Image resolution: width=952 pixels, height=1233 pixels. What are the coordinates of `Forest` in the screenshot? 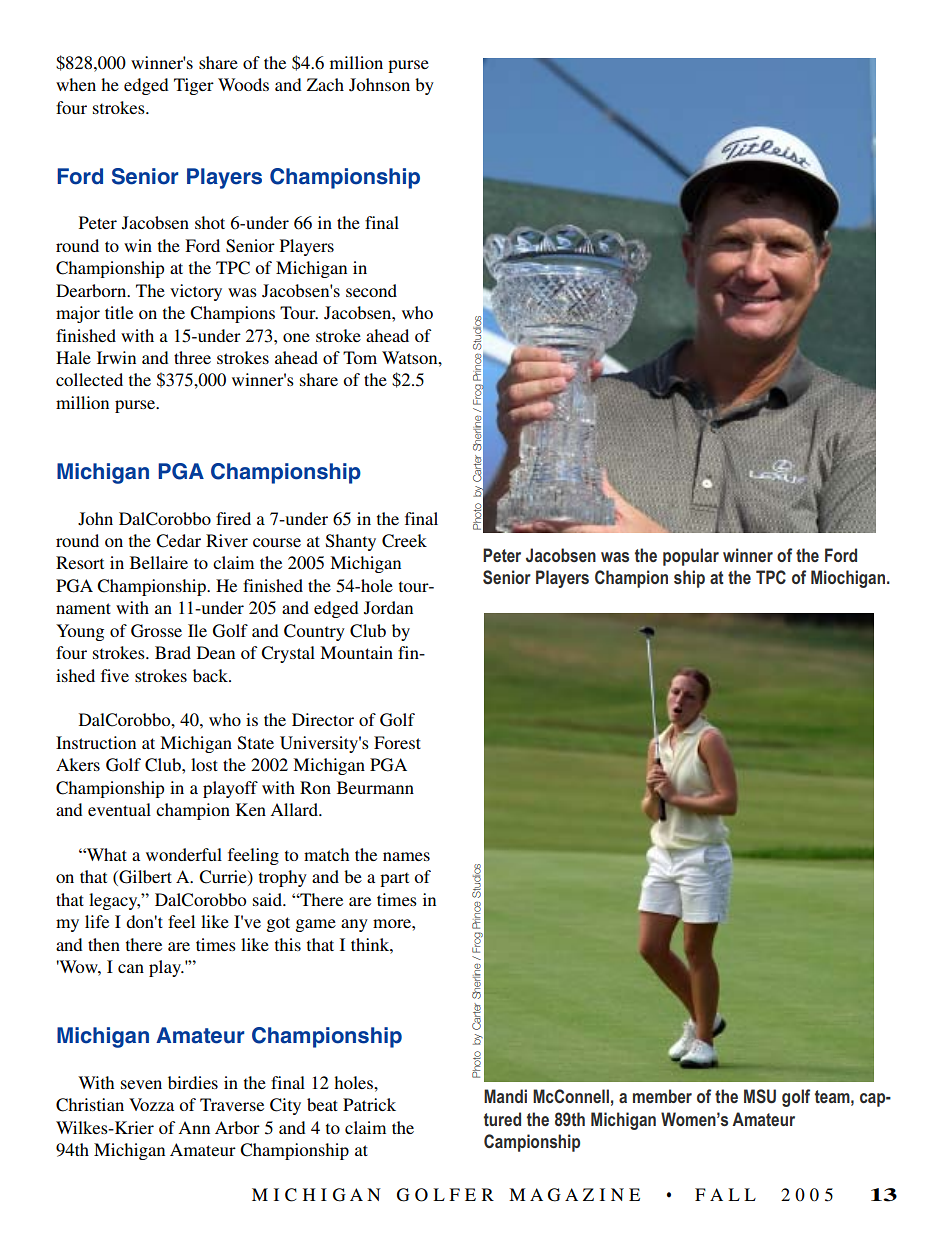 It's located at (397, 742).
